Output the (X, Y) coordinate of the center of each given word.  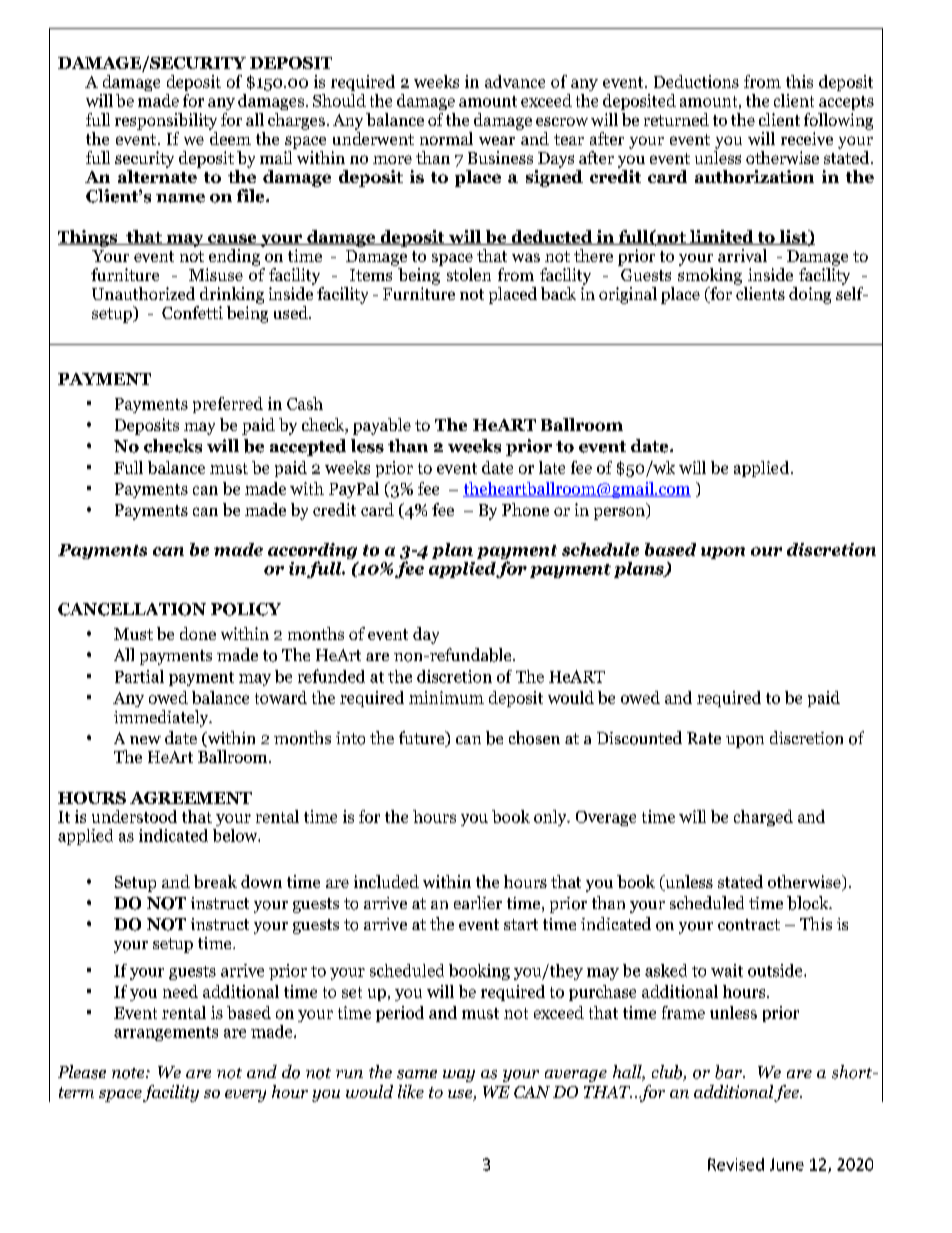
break (215, 881)
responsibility (166, 121)
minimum (446, 697)
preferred (228, 405)
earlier (478, 902)
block (809, 903)
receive (807, 138)
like (411, 1091)
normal (446, 138)
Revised (736, 1164)
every (245, 1096)
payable (382, 426)
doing (810, 295)
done (198, 633)
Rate (704, 738)
